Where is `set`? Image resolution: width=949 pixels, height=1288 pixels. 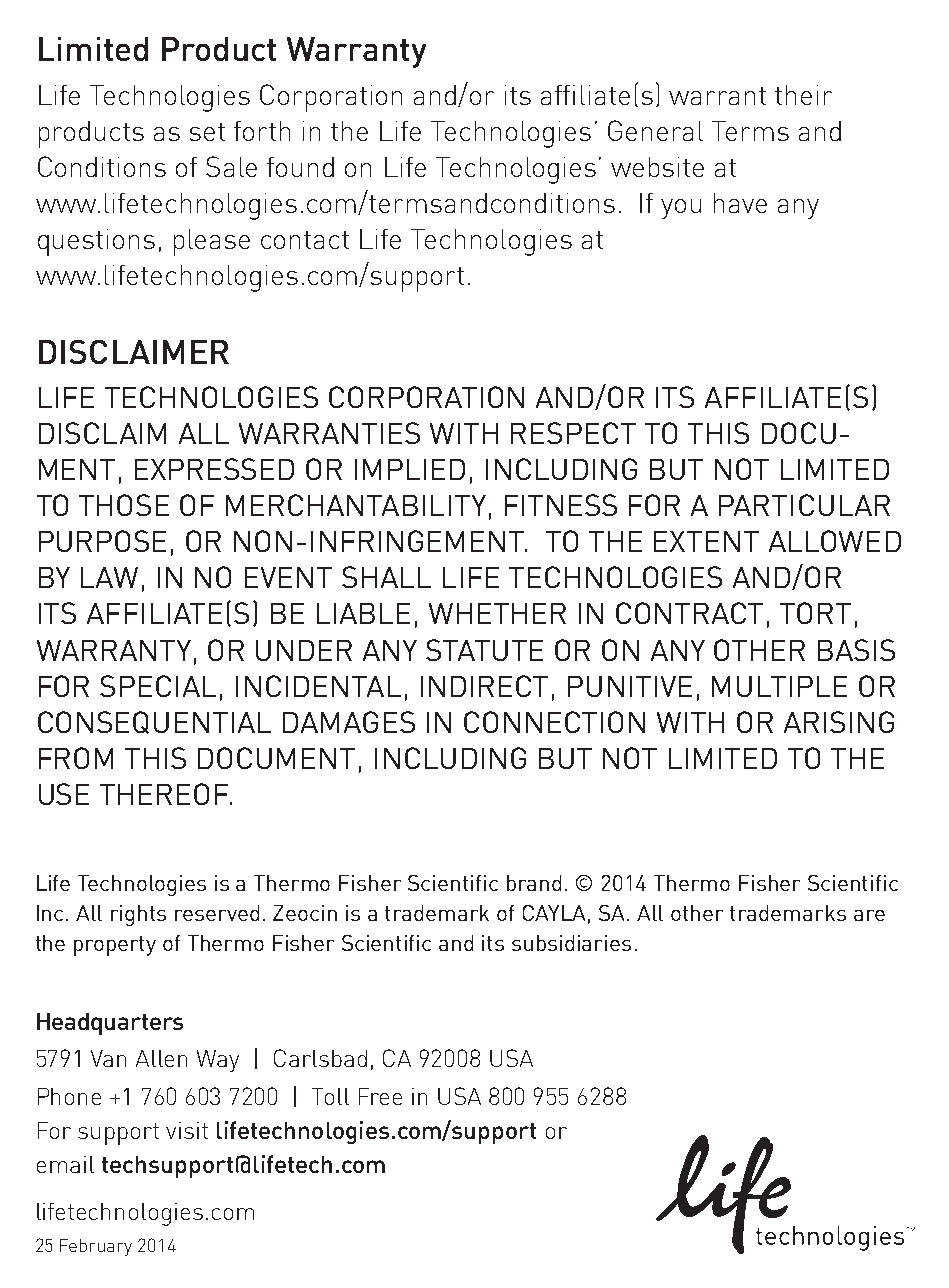
set is located at coordinates (207, 132).
